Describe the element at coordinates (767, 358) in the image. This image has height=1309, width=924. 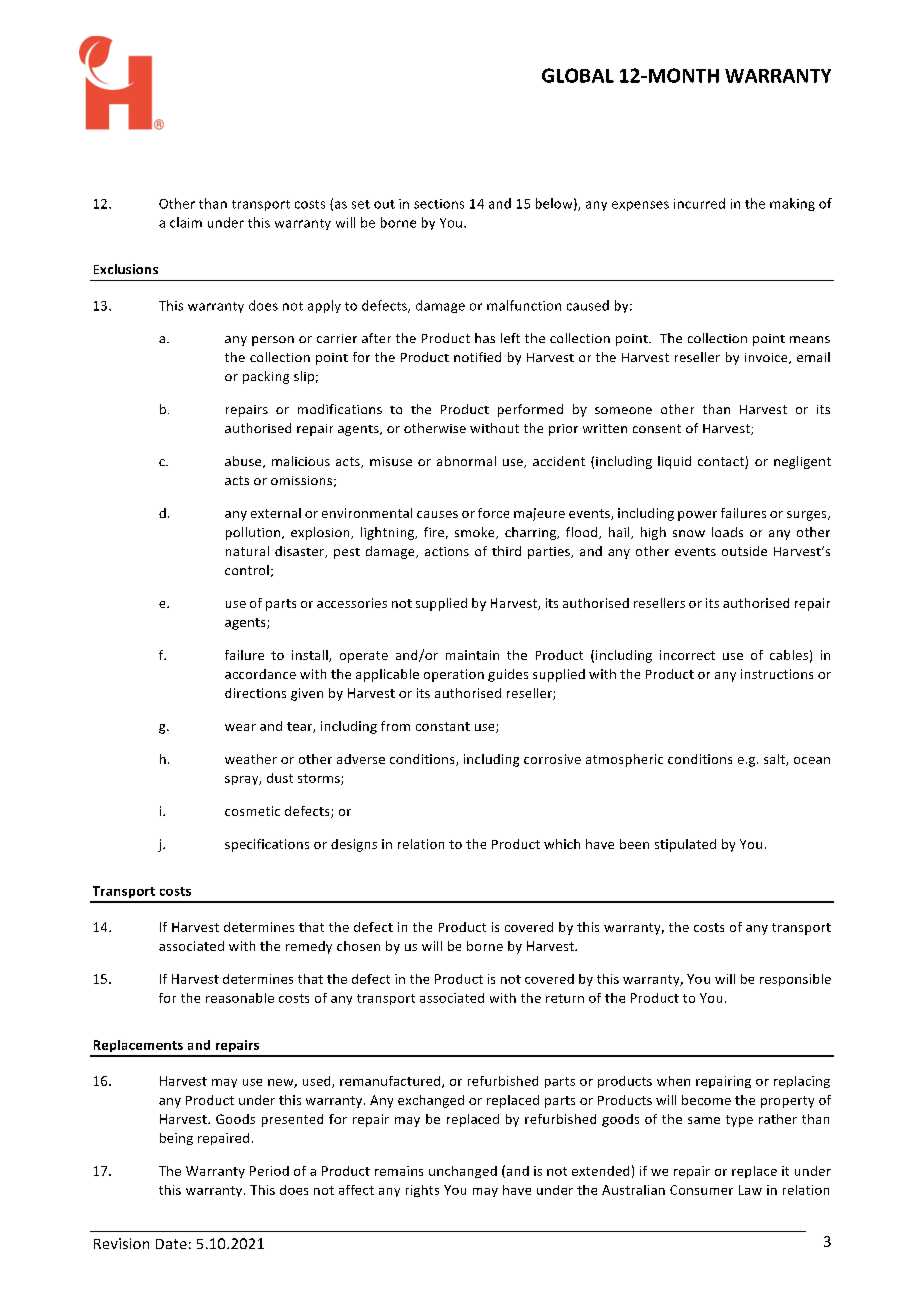
I see `invoice` at that location.
